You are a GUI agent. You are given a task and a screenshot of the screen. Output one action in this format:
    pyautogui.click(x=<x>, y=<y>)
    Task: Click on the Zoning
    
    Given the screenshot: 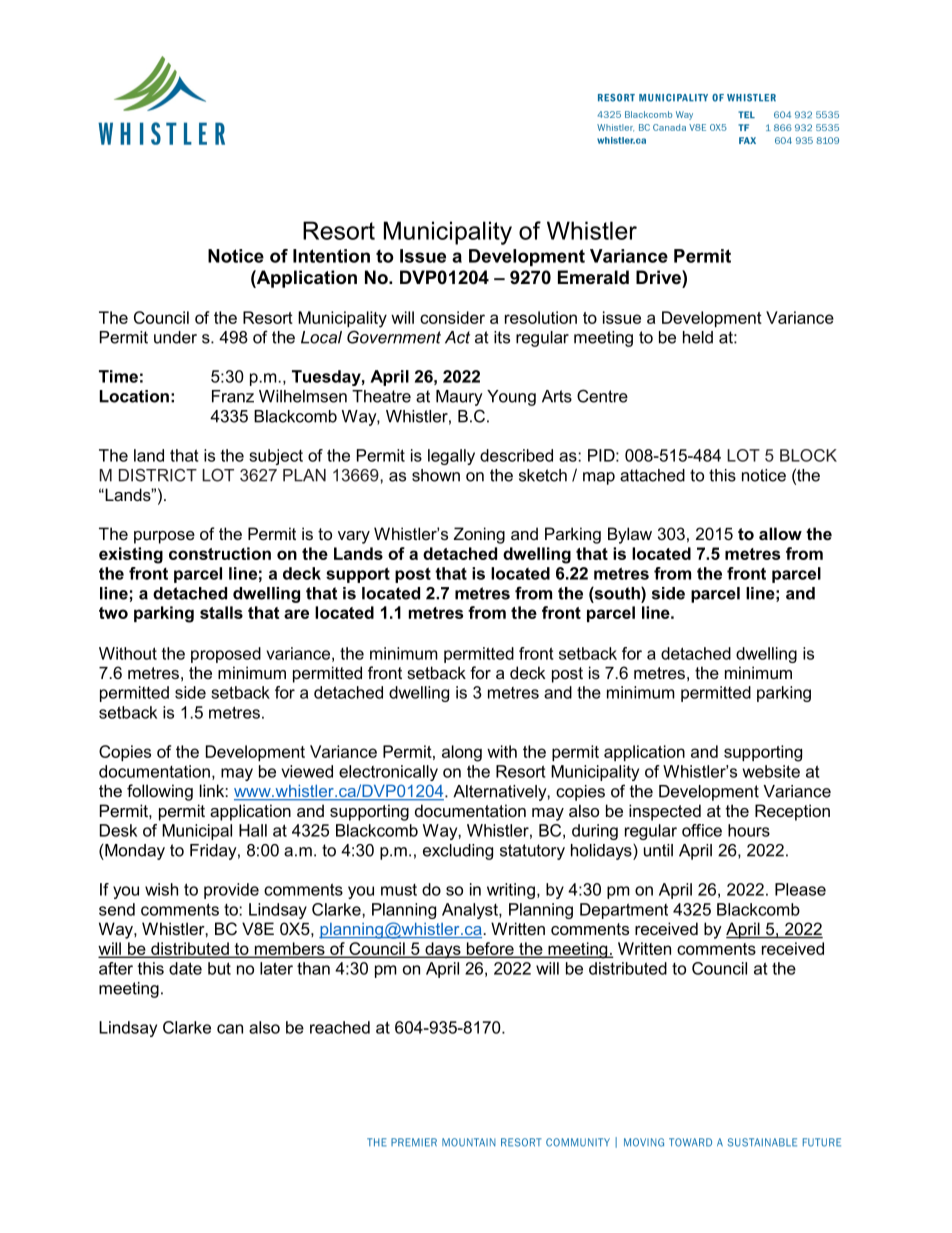 What is the action you would take?
    pyautogui.click(x=479, y=535)
